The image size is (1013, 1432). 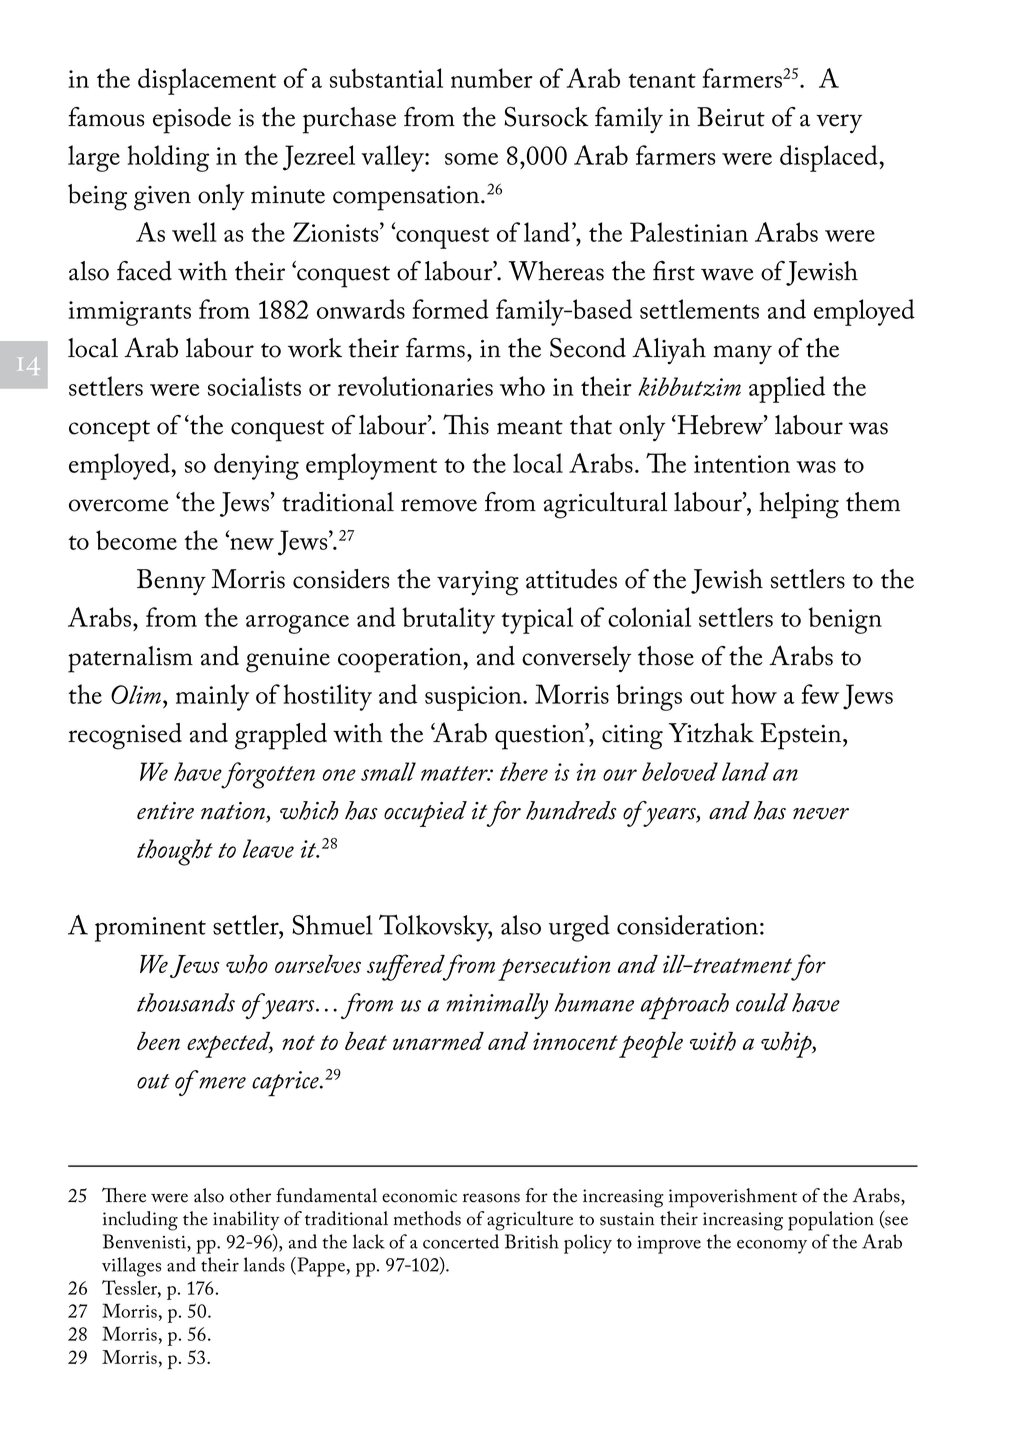 What do you see at coordinates (799, 505) in the image?
I see `helping` at bounding box center [799, 505].
